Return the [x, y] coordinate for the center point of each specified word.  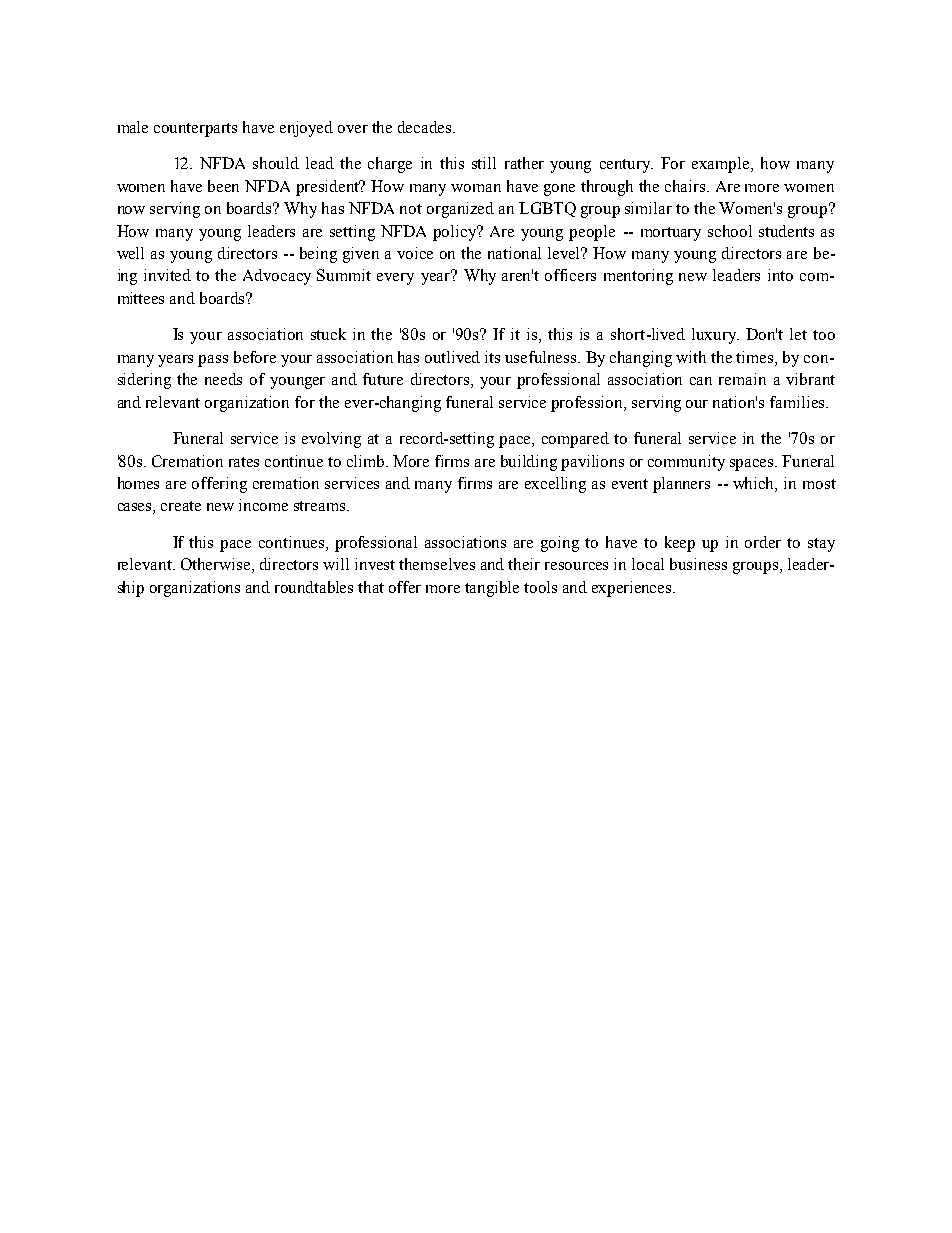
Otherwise [217, 565]
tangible [492, 589]
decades [426, 127]
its [492, 357]
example [722, 165]
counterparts [195, 130]
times [756, 357]
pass [213, 361]
